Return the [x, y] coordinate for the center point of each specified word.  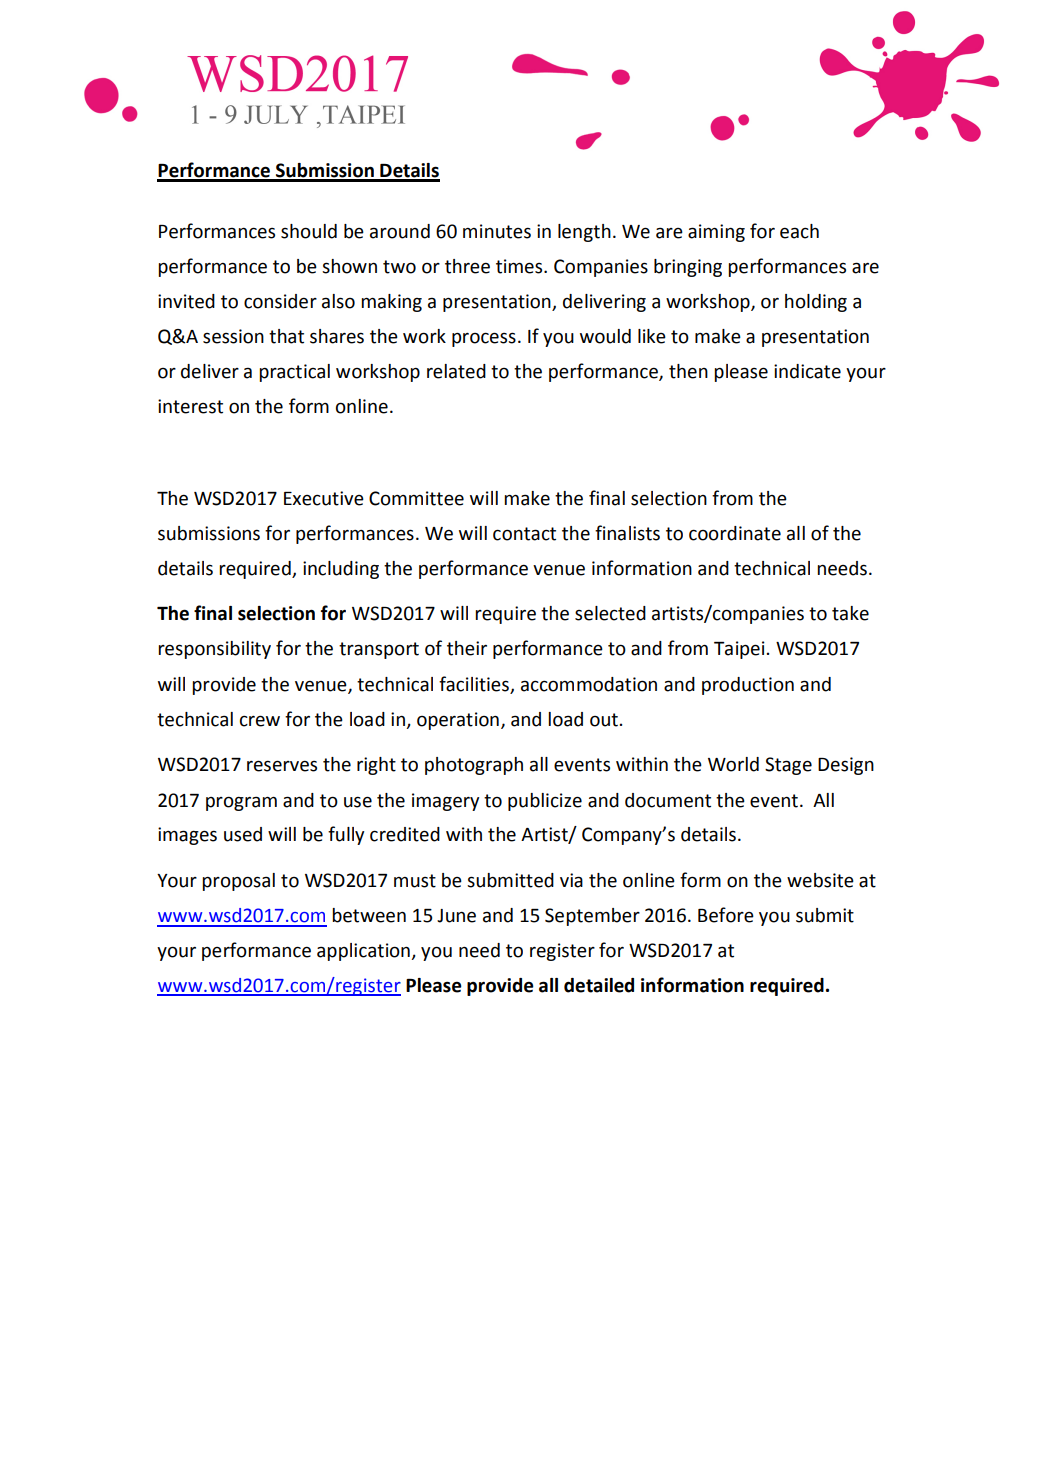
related [456, 371]
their [467, 648]
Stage [788, 766]
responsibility [214, 650]
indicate [807, 371]
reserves [282, 766]
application [364, 952]
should [309, 231]
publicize [545, 802]
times [520, 266]
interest [190, 406]
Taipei [739, 650]
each [799, 231]
